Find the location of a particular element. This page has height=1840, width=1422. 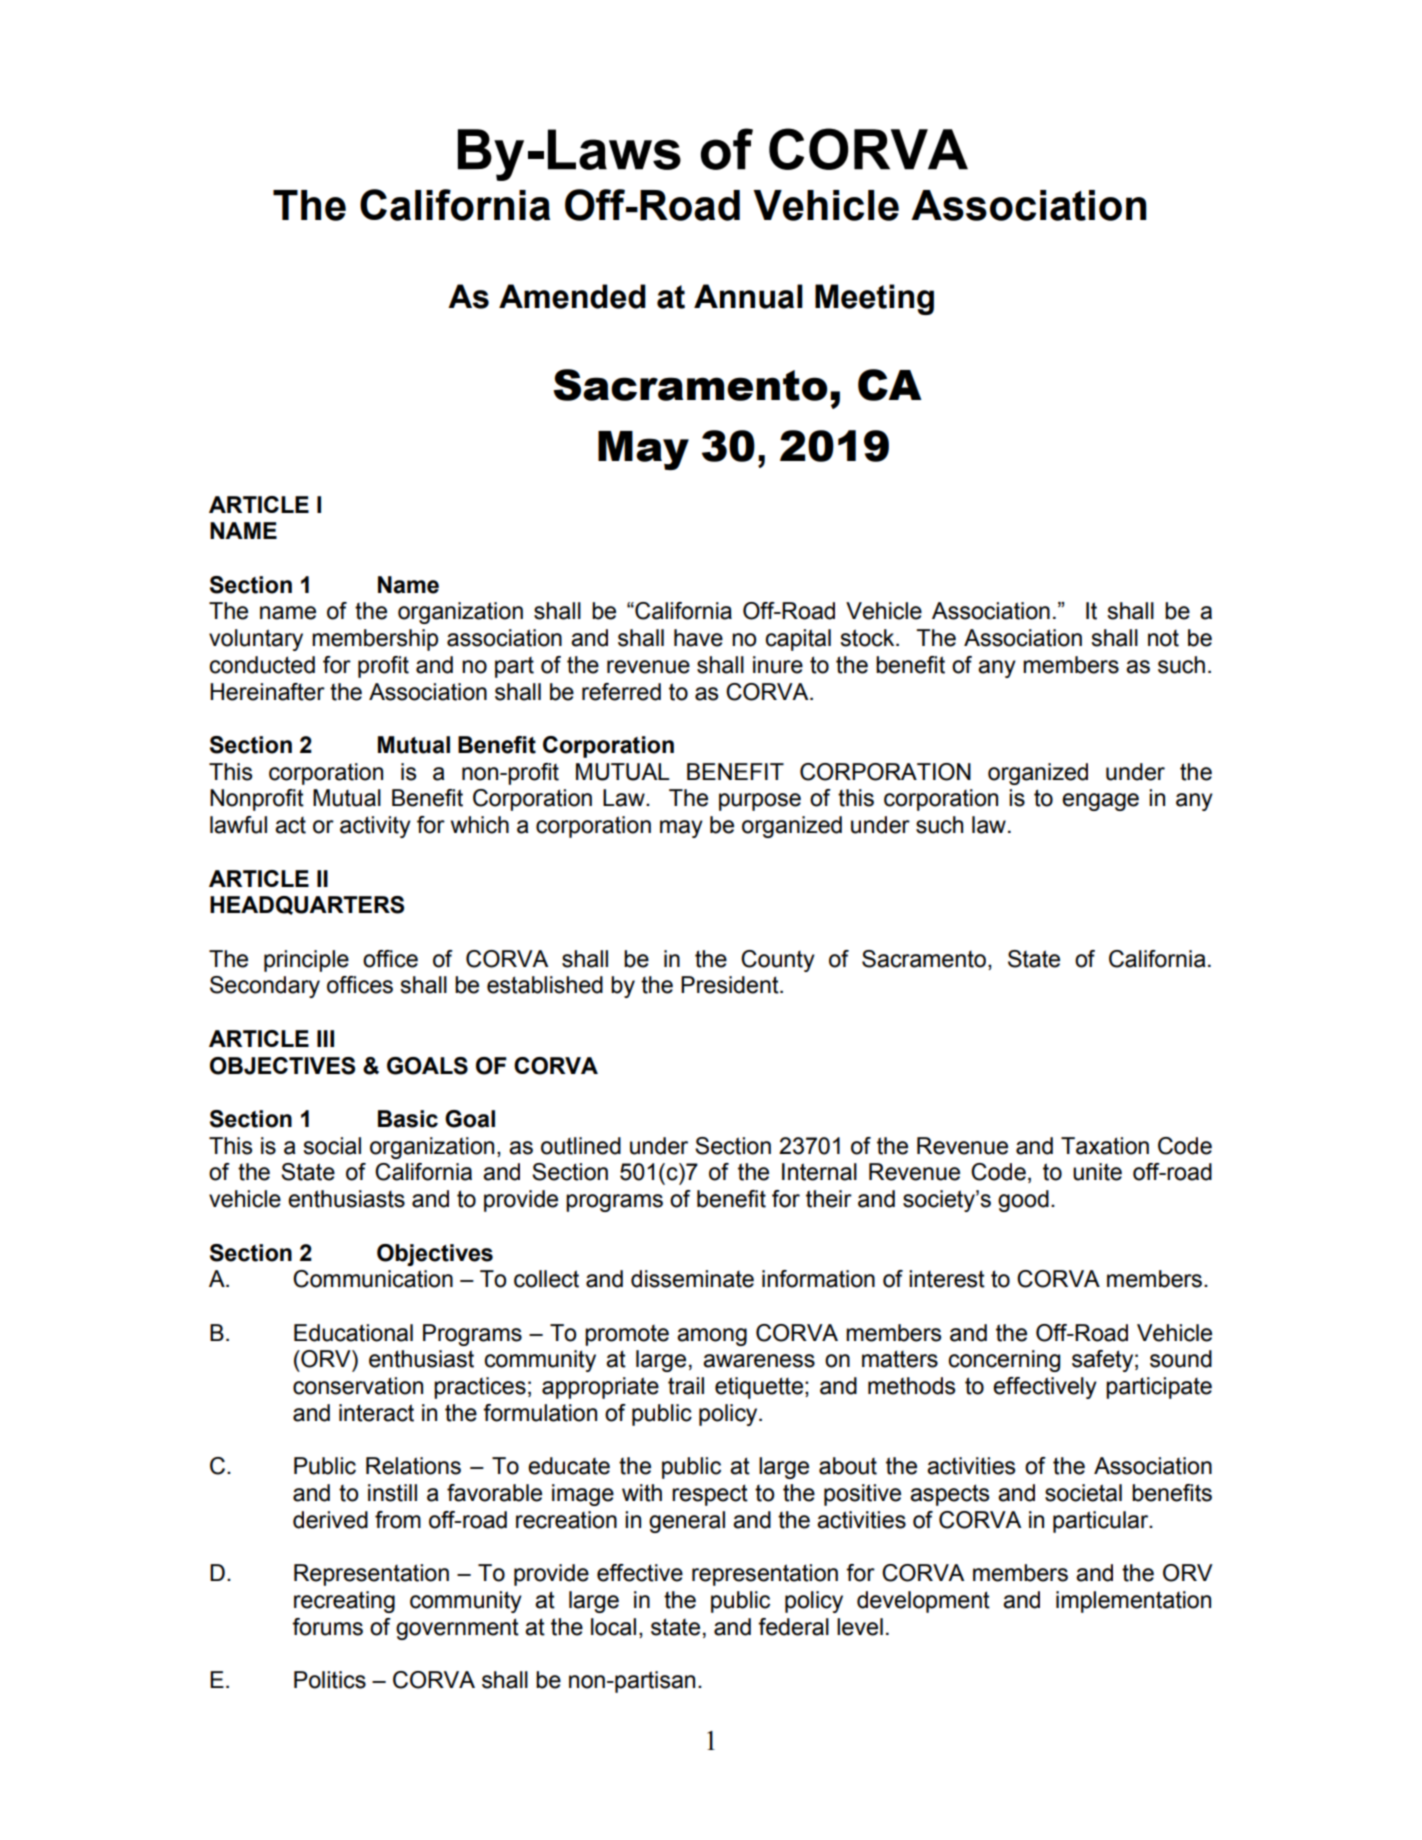

social is located at coordinates (332, 1146).
